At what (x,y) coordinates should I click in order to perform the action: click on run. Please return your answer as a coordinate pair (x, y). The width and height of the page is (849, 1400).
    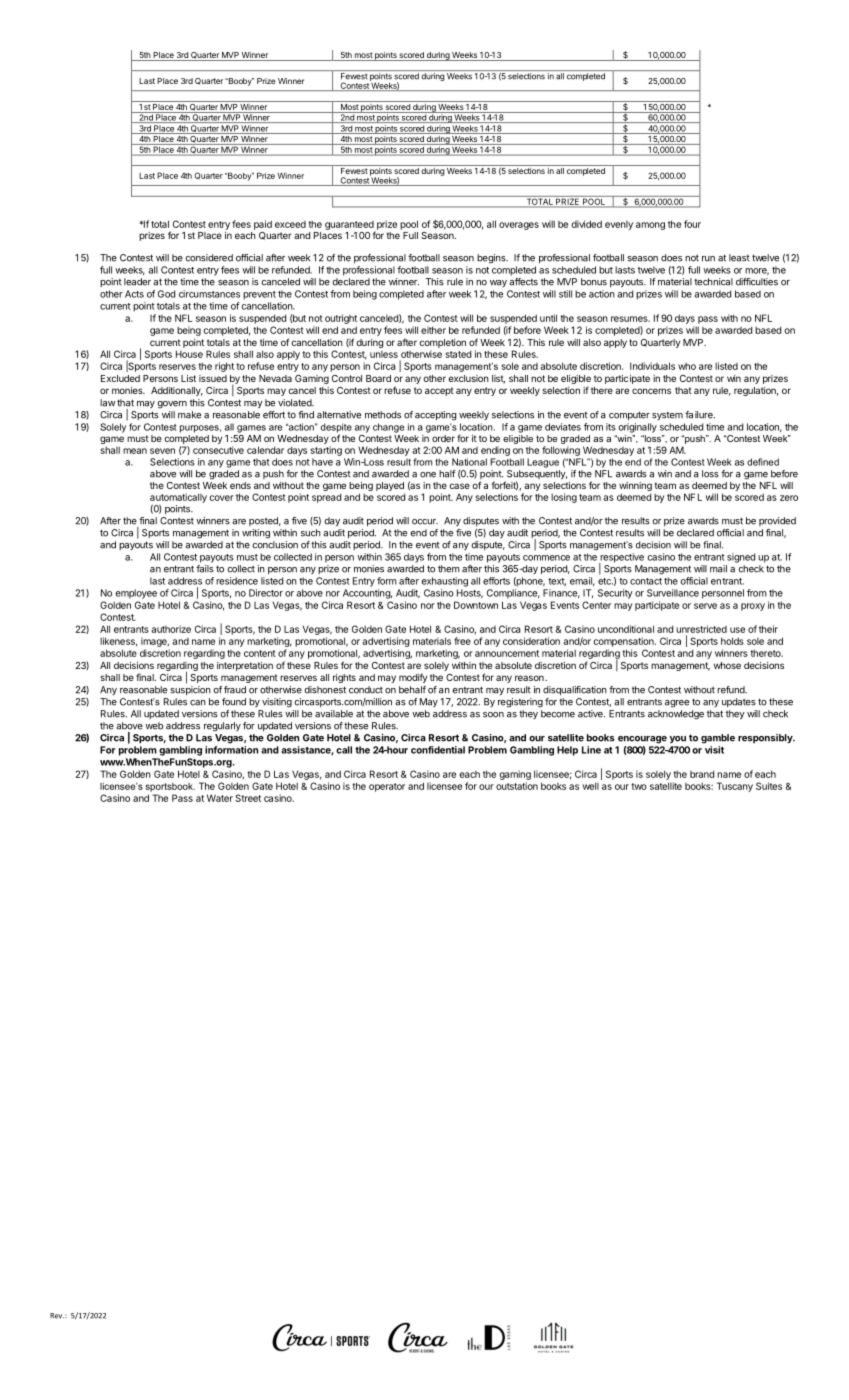
    Looking at the image, I should click on (708, 259).
